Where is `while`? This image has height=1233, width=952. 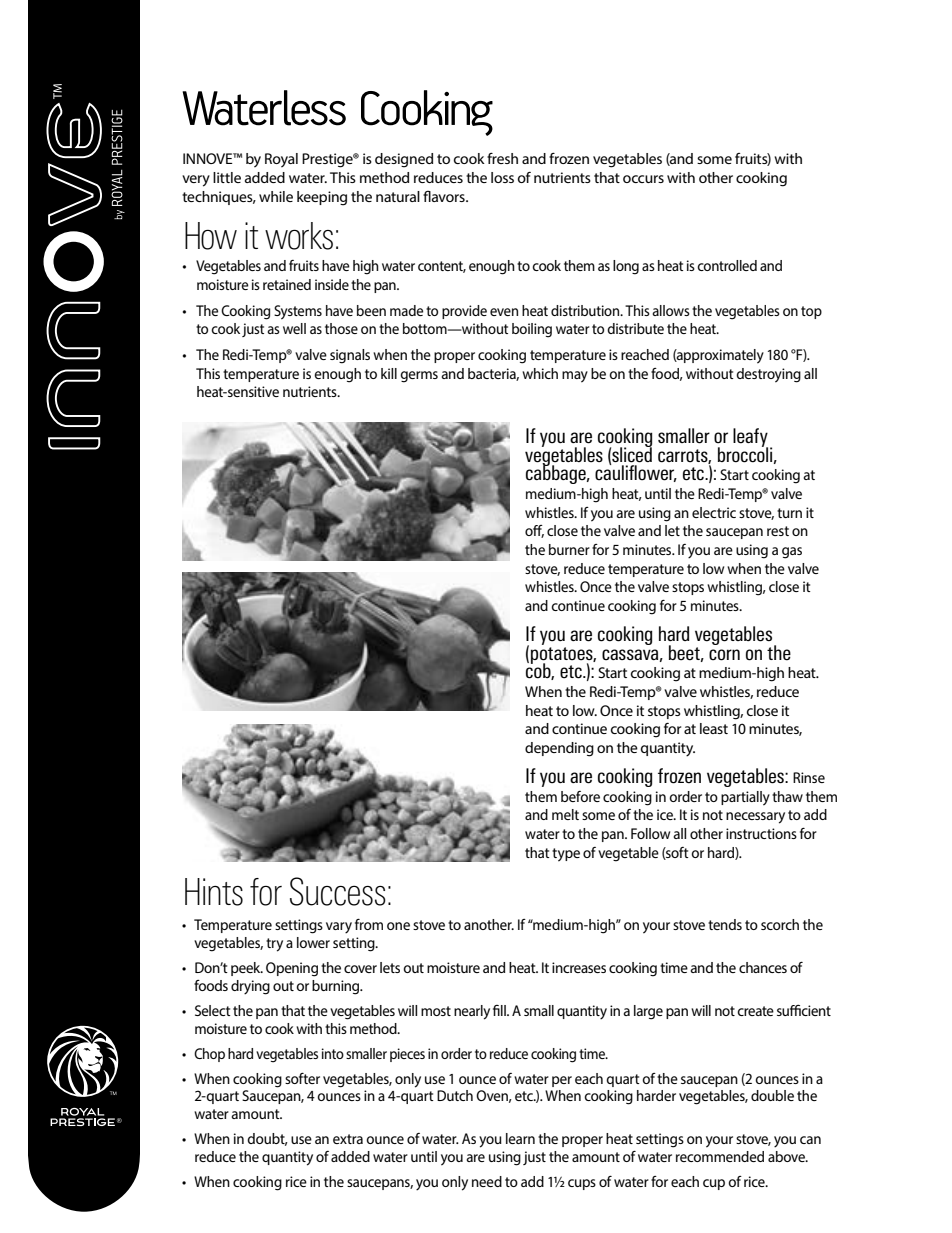
while is located at coordinates (276, 196).
